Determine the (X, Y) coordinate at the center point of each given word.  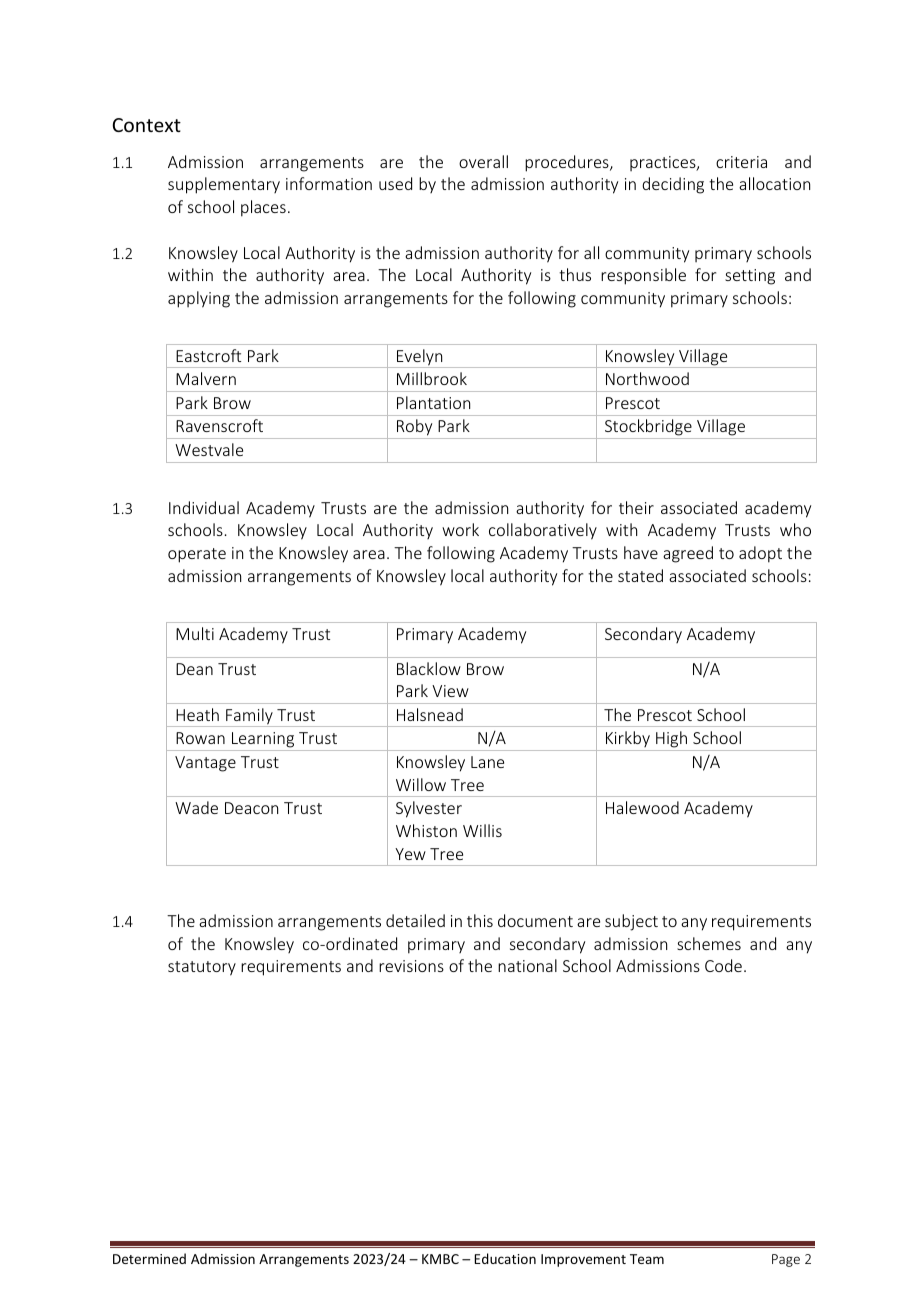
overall (483, 161)
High (672, 741)
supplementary (224, 185)
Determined (149, 1258)
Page (786, 1260)
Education (505, 1258)
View (450, 691)
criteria (741, 162)
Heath (197, 714)
